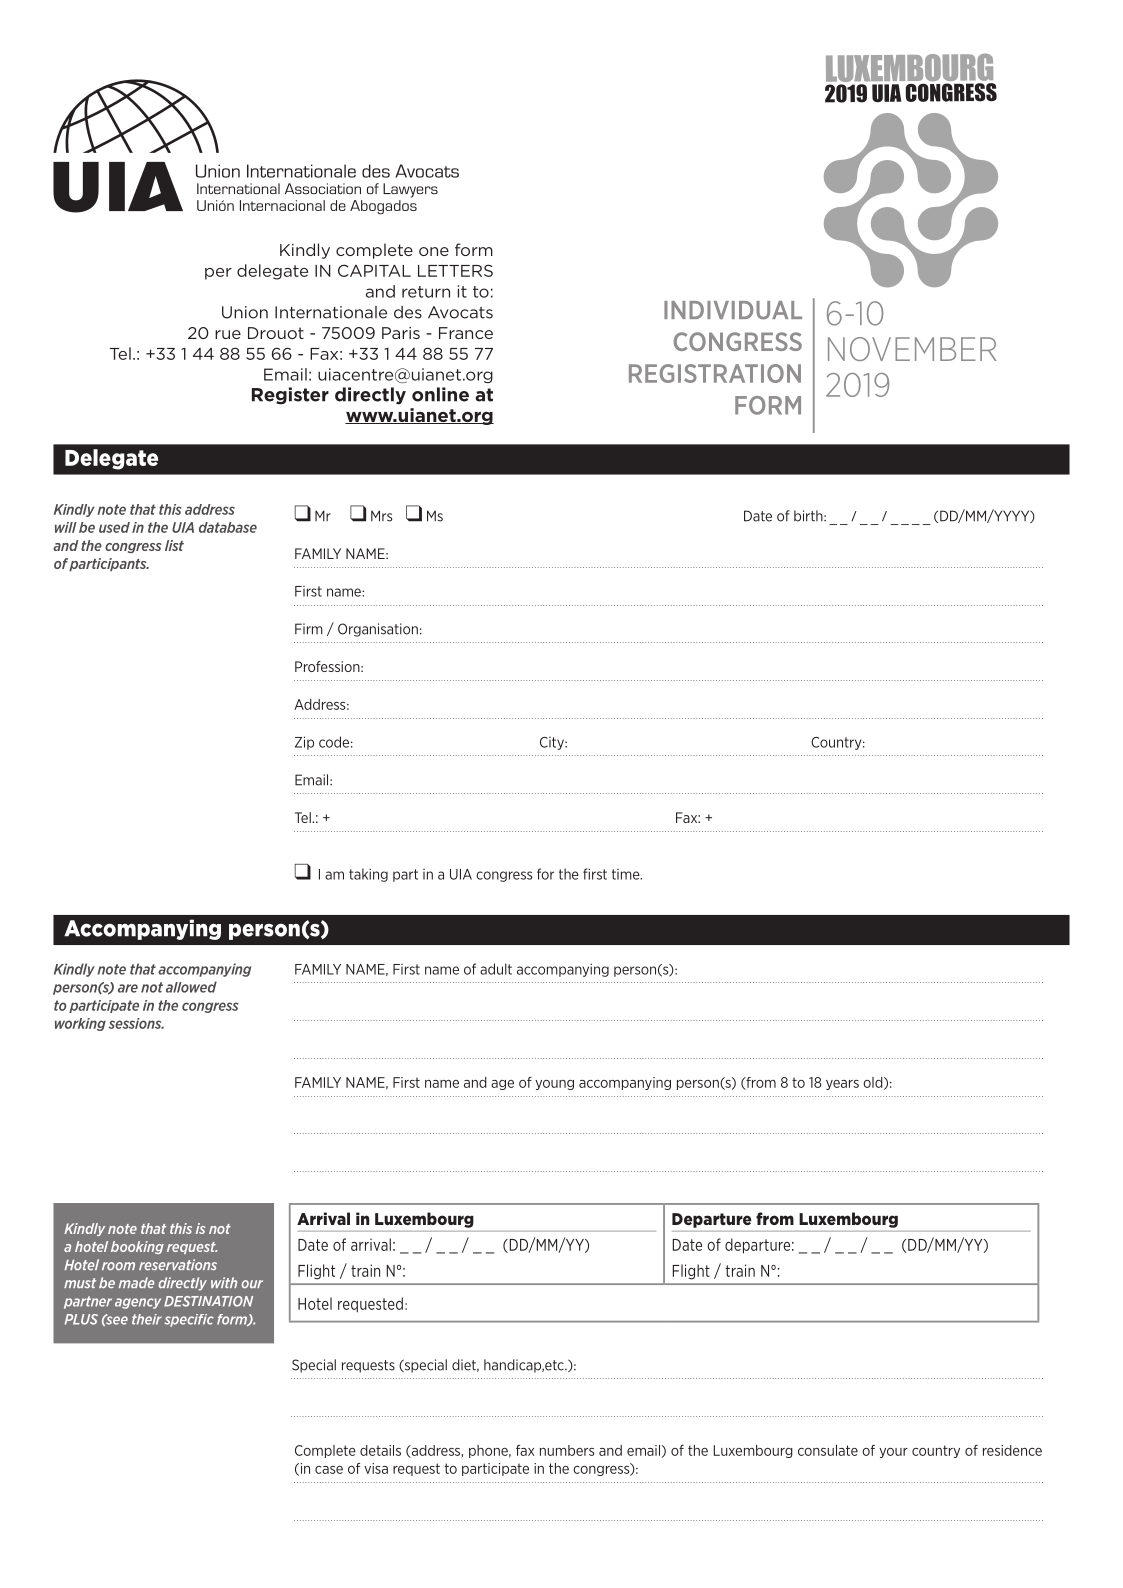  Describe the element at coordinates (466, 333) in the document. I see `France` at that location.
